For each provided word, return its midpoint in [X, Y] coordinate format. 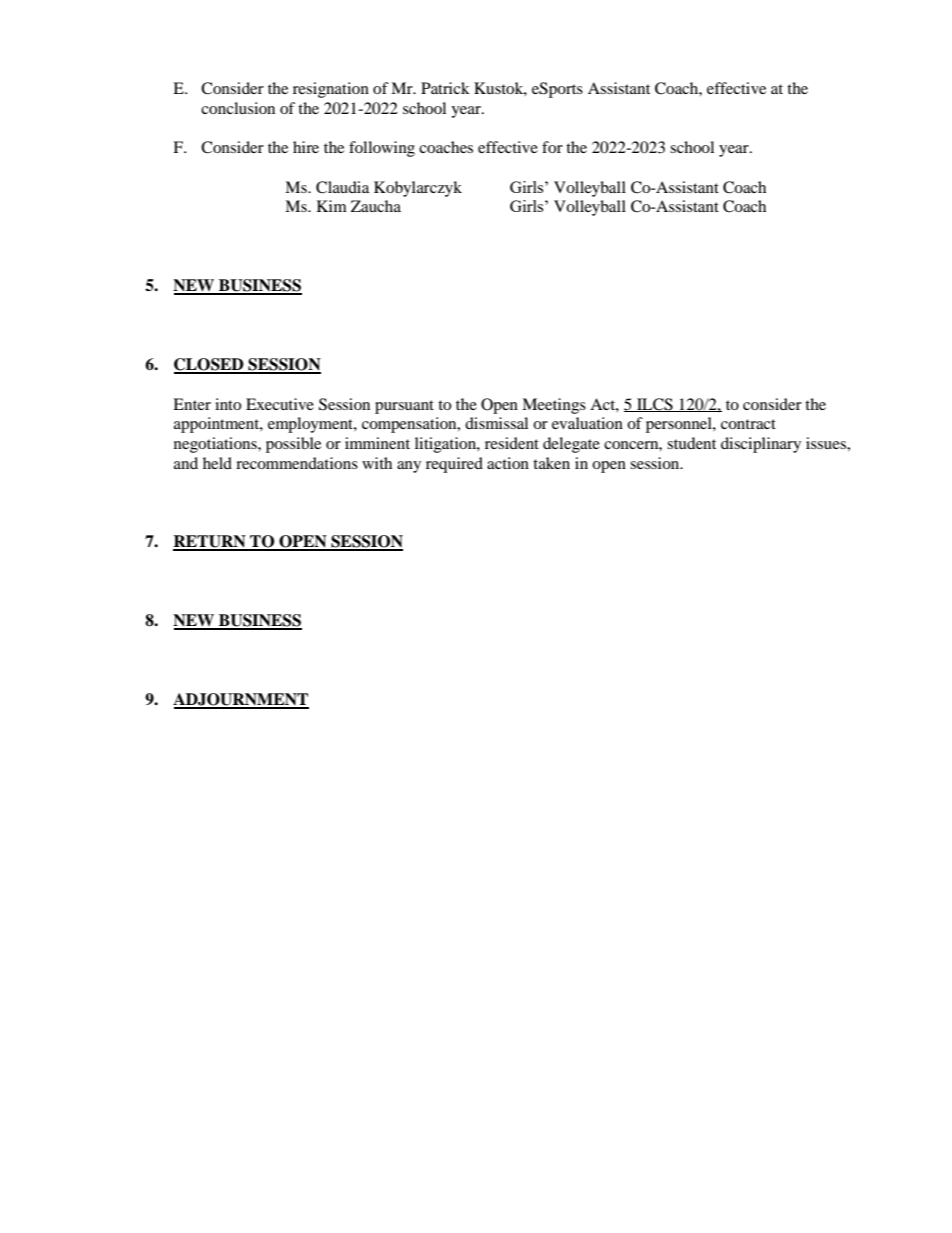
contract [748, 424]
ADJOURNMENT [241, 700]
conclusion [238, 108]
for [552, 147]
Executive [280, 404]
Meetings [554, 406]
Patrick [445, 88]
